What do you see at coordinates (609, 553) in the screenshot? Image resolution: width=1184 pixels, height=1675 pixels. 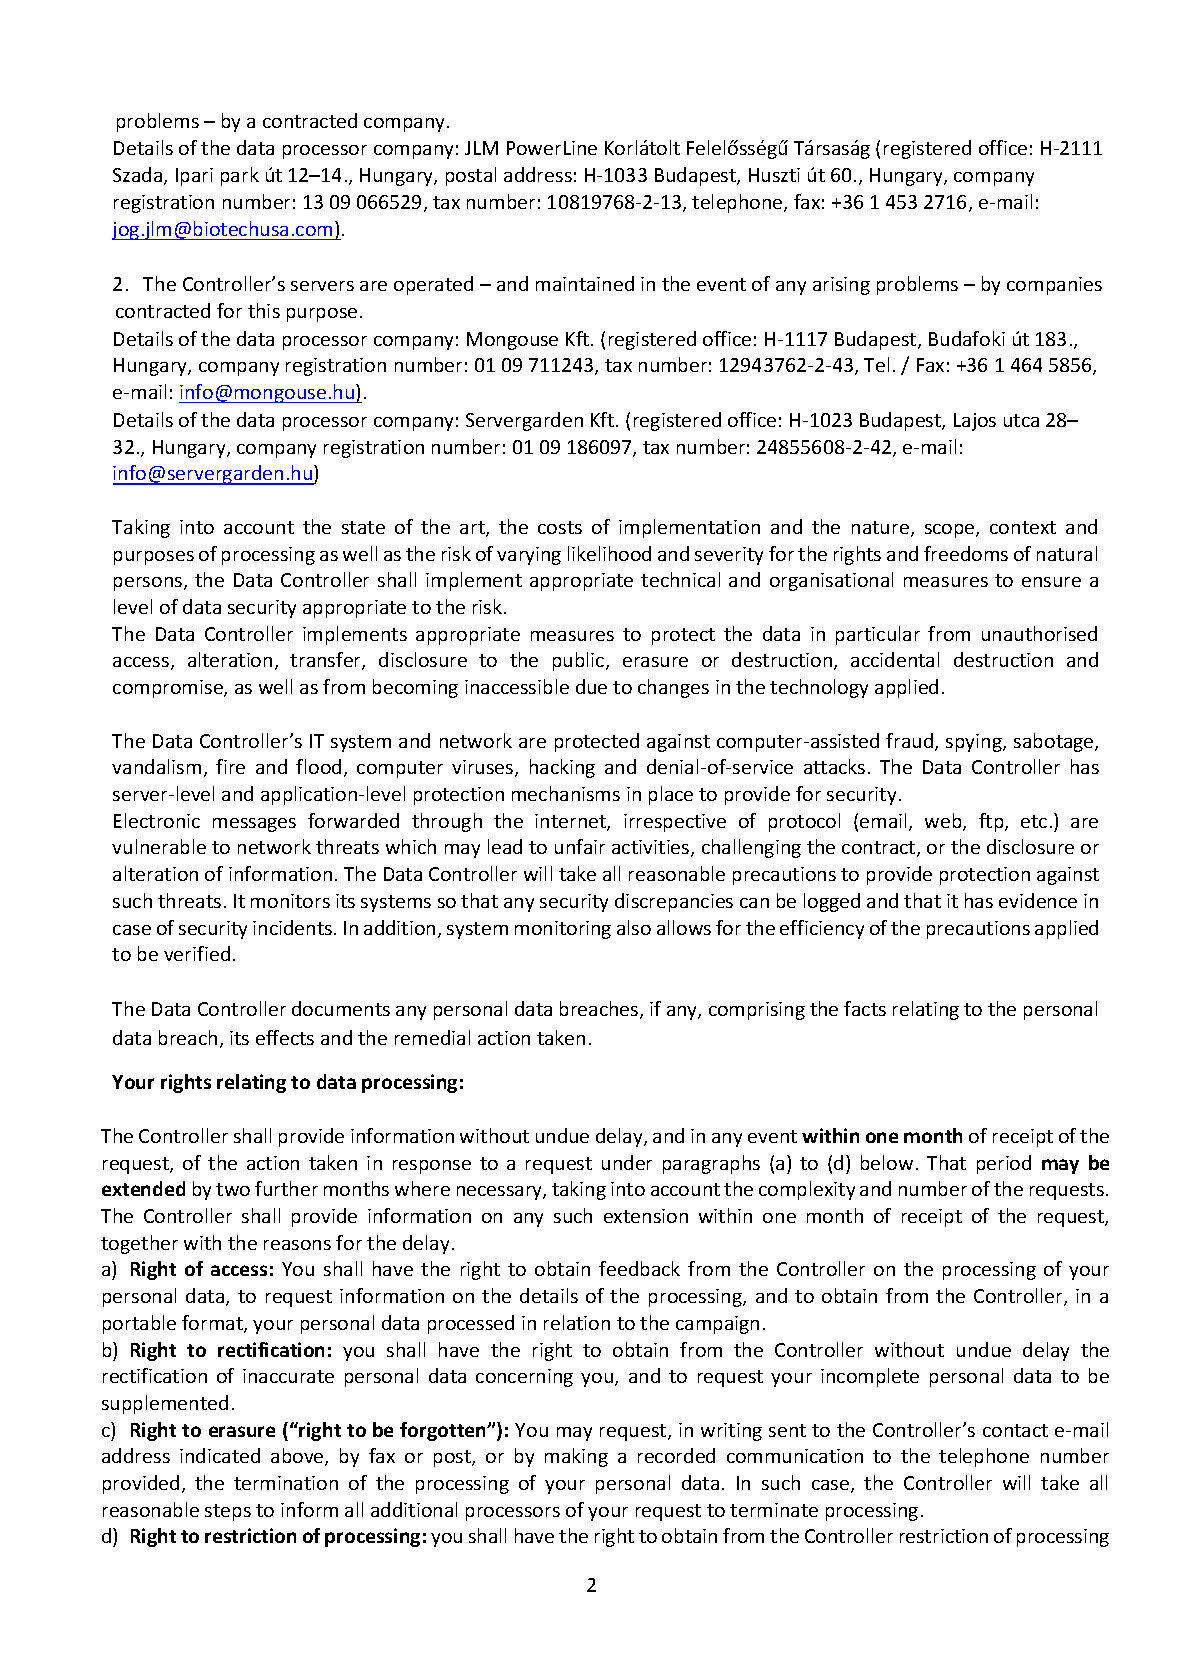 I see `likelihood` at bounding box center [609, 553].
